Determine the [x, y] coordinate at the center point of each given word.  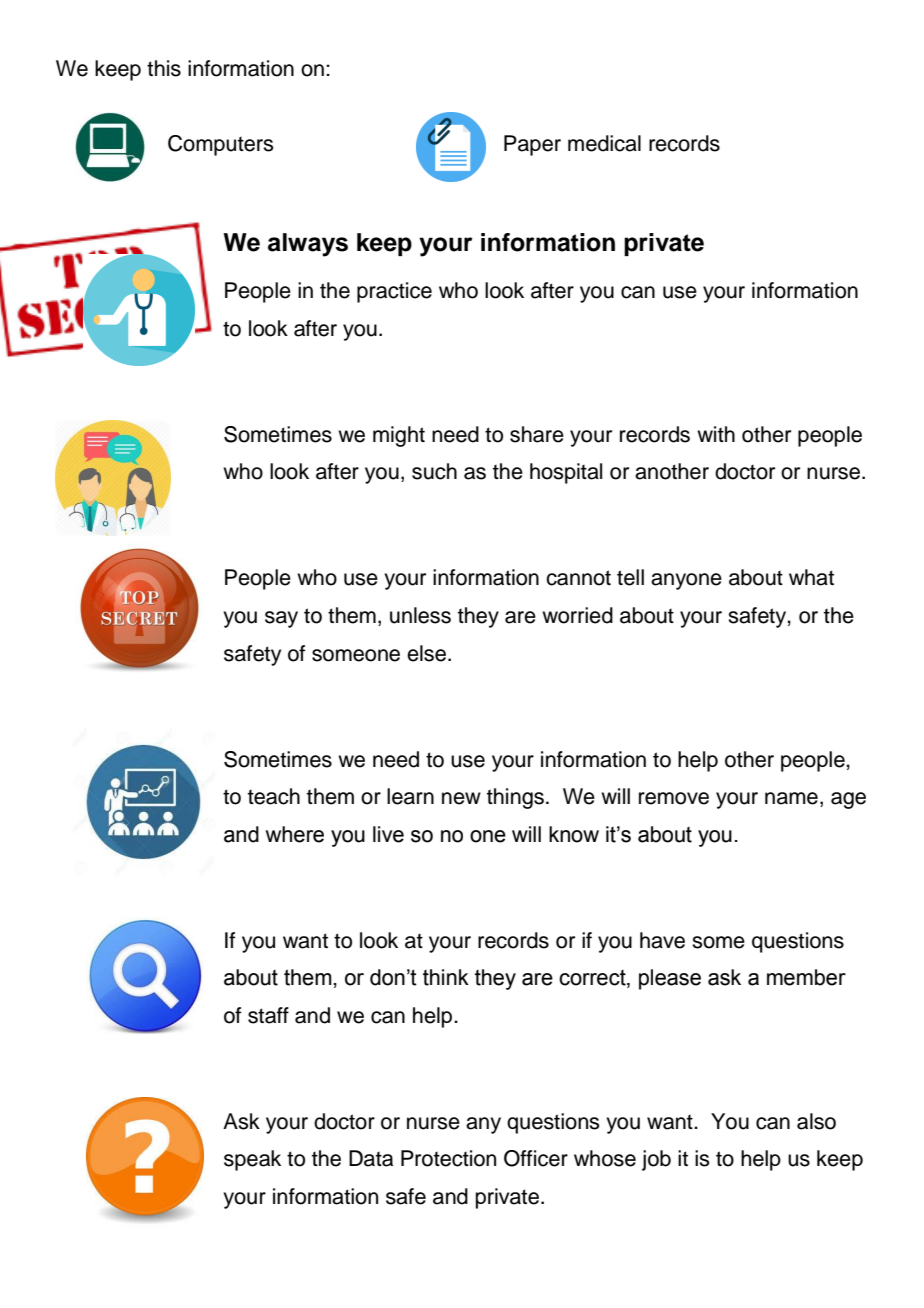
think [446, 977]
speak [252, 1160]
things [515, 798]
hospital [566, 473]
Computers [221, 145]
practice [394, 292]
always [308, 245]
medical [604, 143]
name [791, 798]
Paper [532, 145]
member [806, 977]
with [716, 434]
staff [268, 1015]
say [281, 619]
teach [274, 796]
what [811, 577]
